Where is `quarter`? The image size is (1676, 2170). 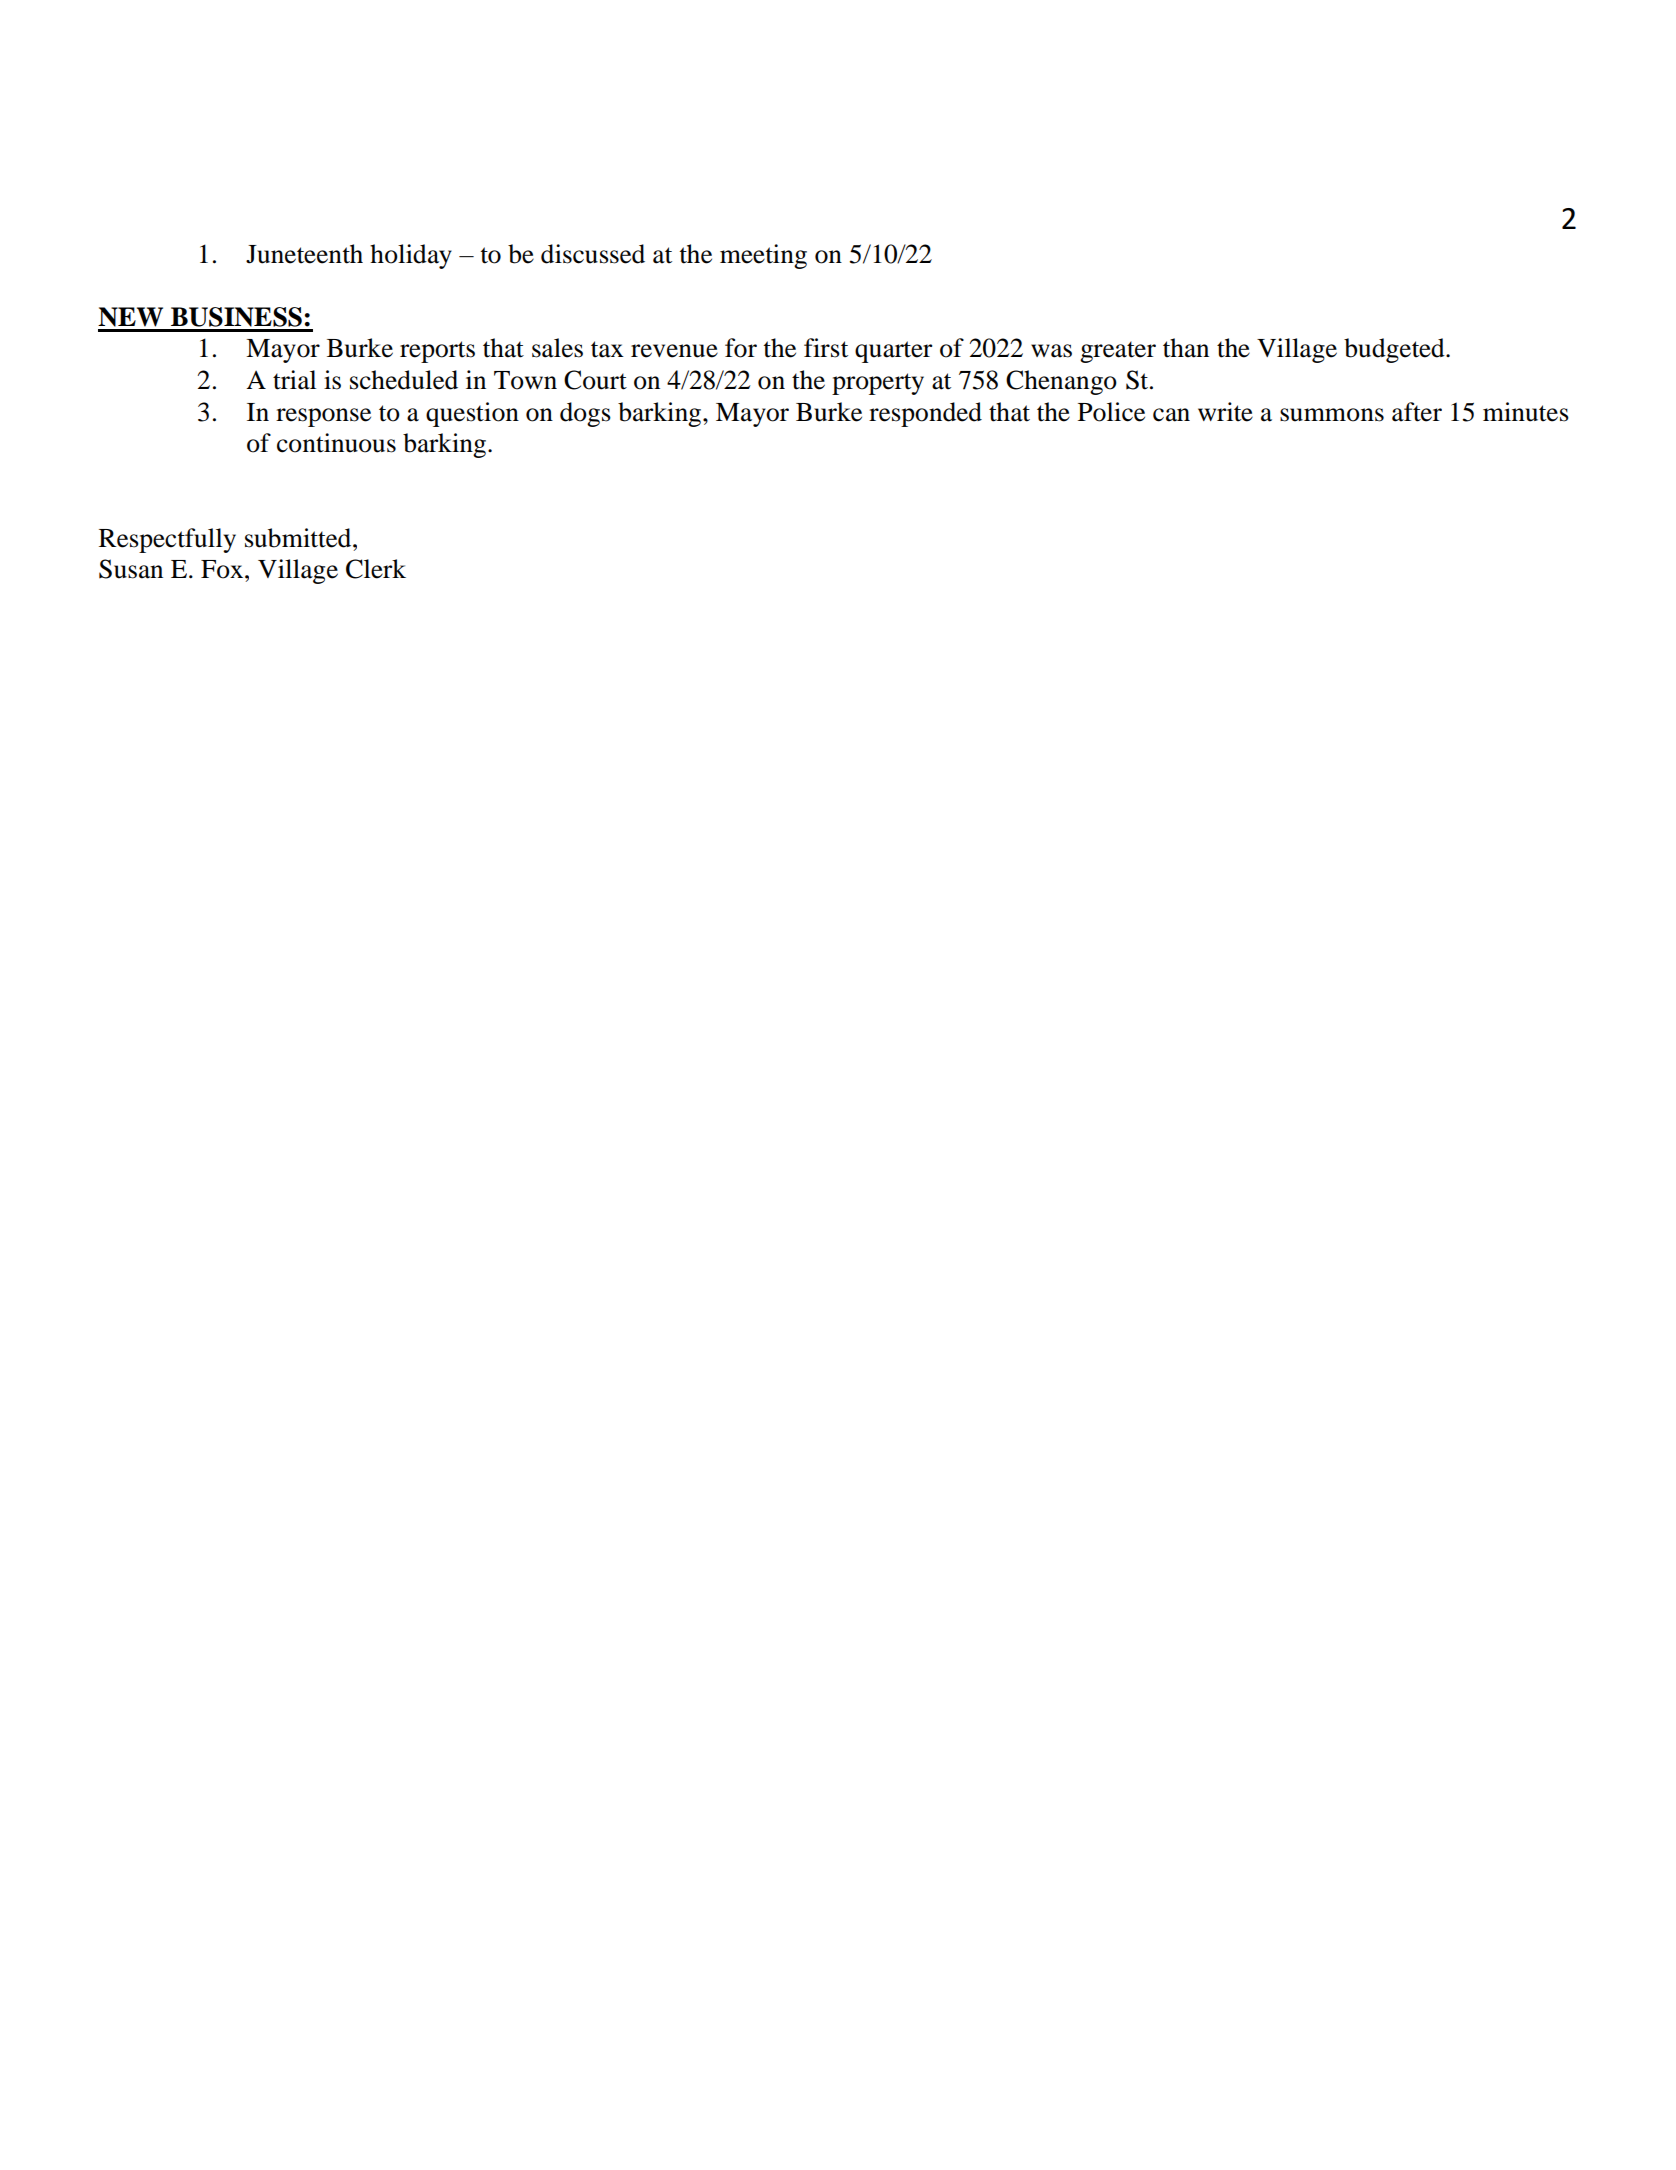
quarter is located at coordinates (893, 352).
